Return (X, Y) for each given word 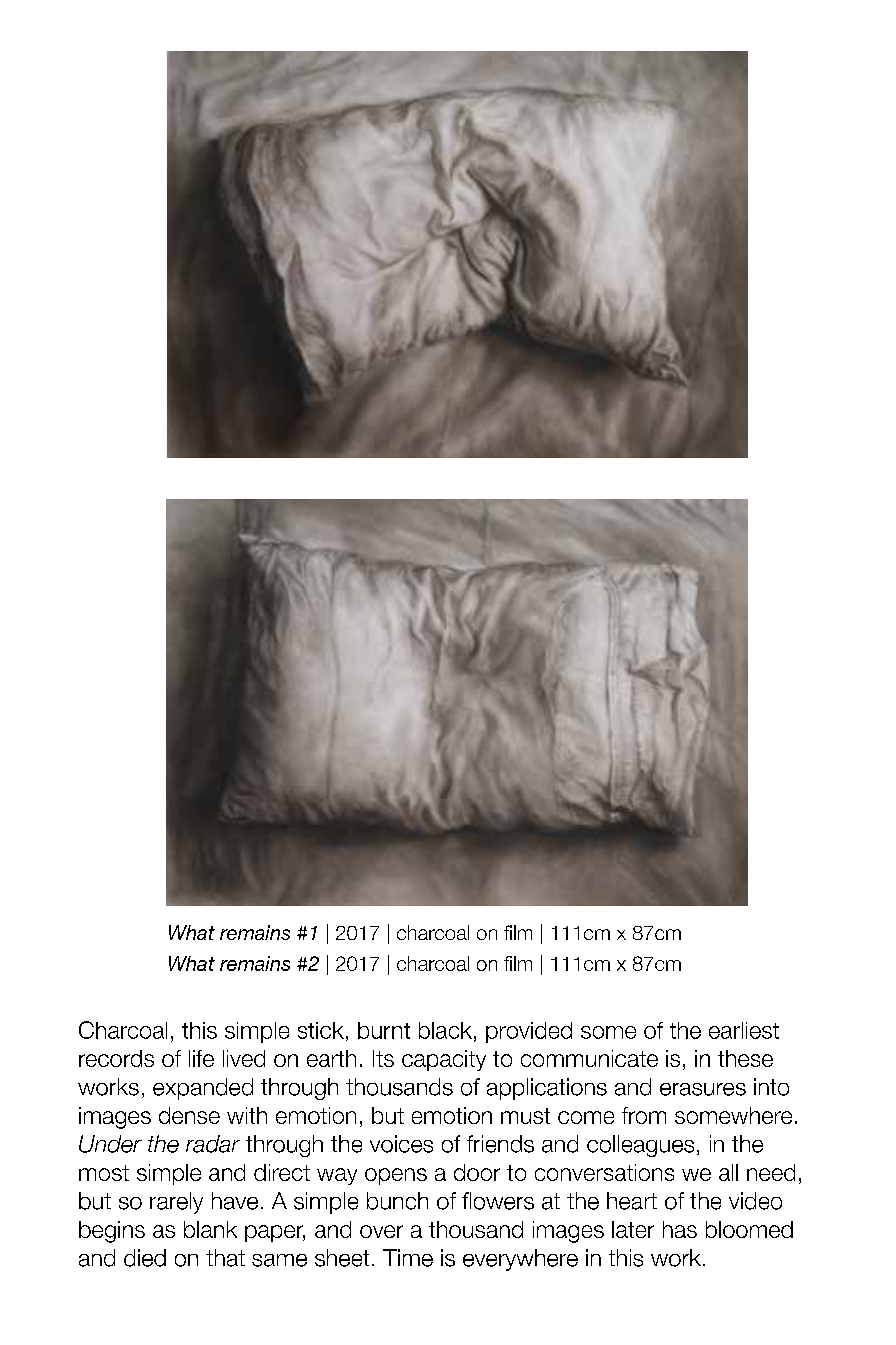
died (145, 1258)
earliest (744, 1030)
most (104, 1173)
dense (189, 1115)
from (644, 1115)
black (445, 1030)
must (525, 1116)
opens (396, 1176)
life (201, 1058)
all (728, 1172)
